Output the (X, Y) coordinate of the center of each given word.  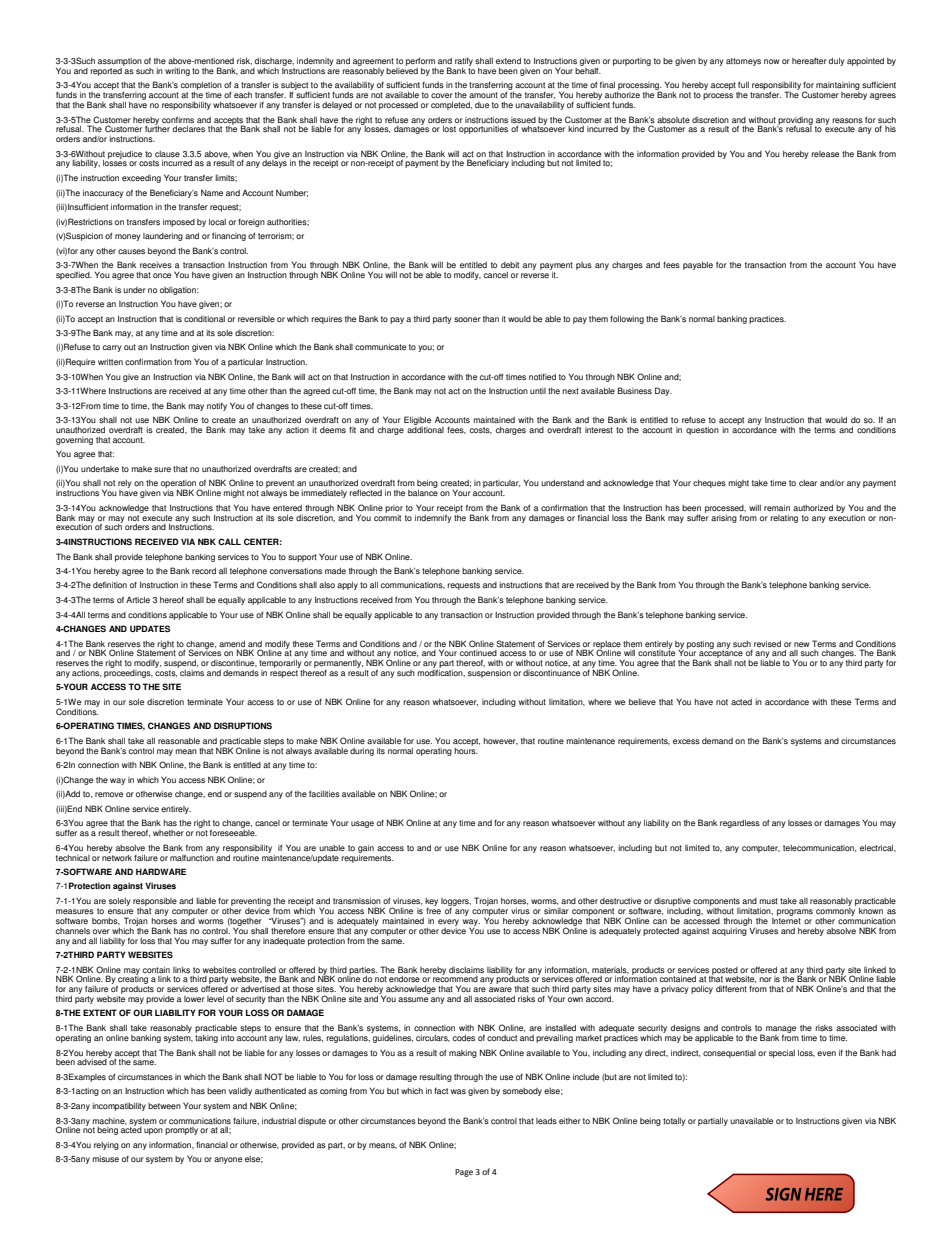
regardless (740, 824)
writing (177, 72)
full (743, 84)
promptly (181, 1131)
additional (425, 428)
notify (217, 407)
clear (808, 483)
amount (483, 95)
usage (362, 824)
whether (168, 833)
